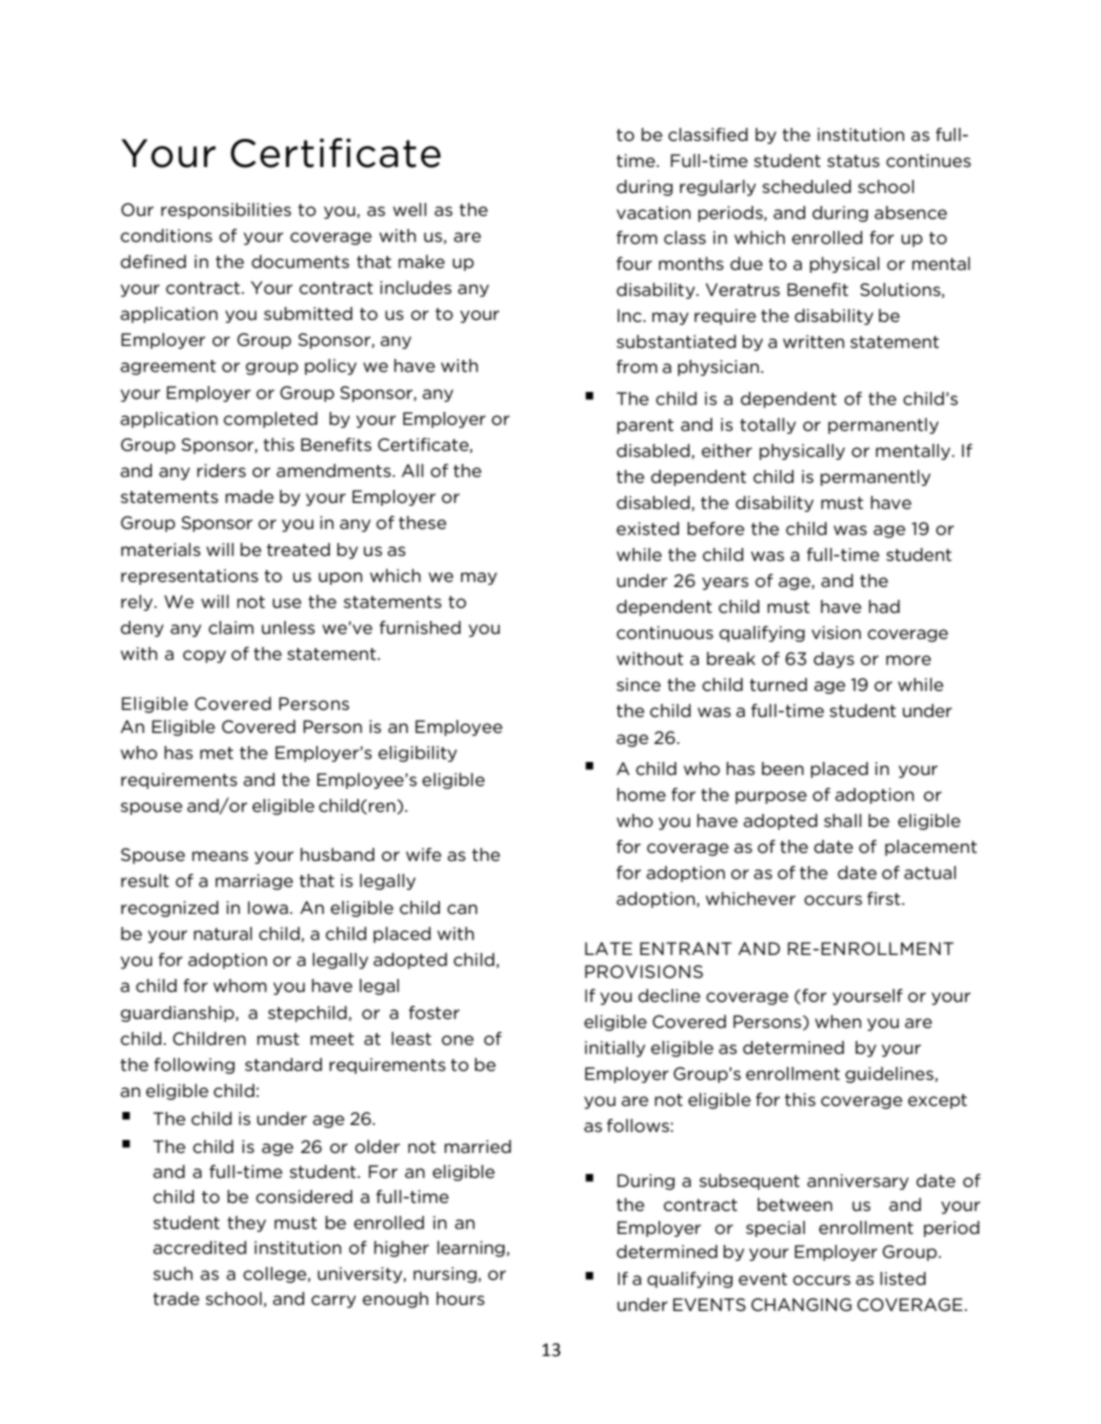  I want to click on college, so click(276, 1275).
